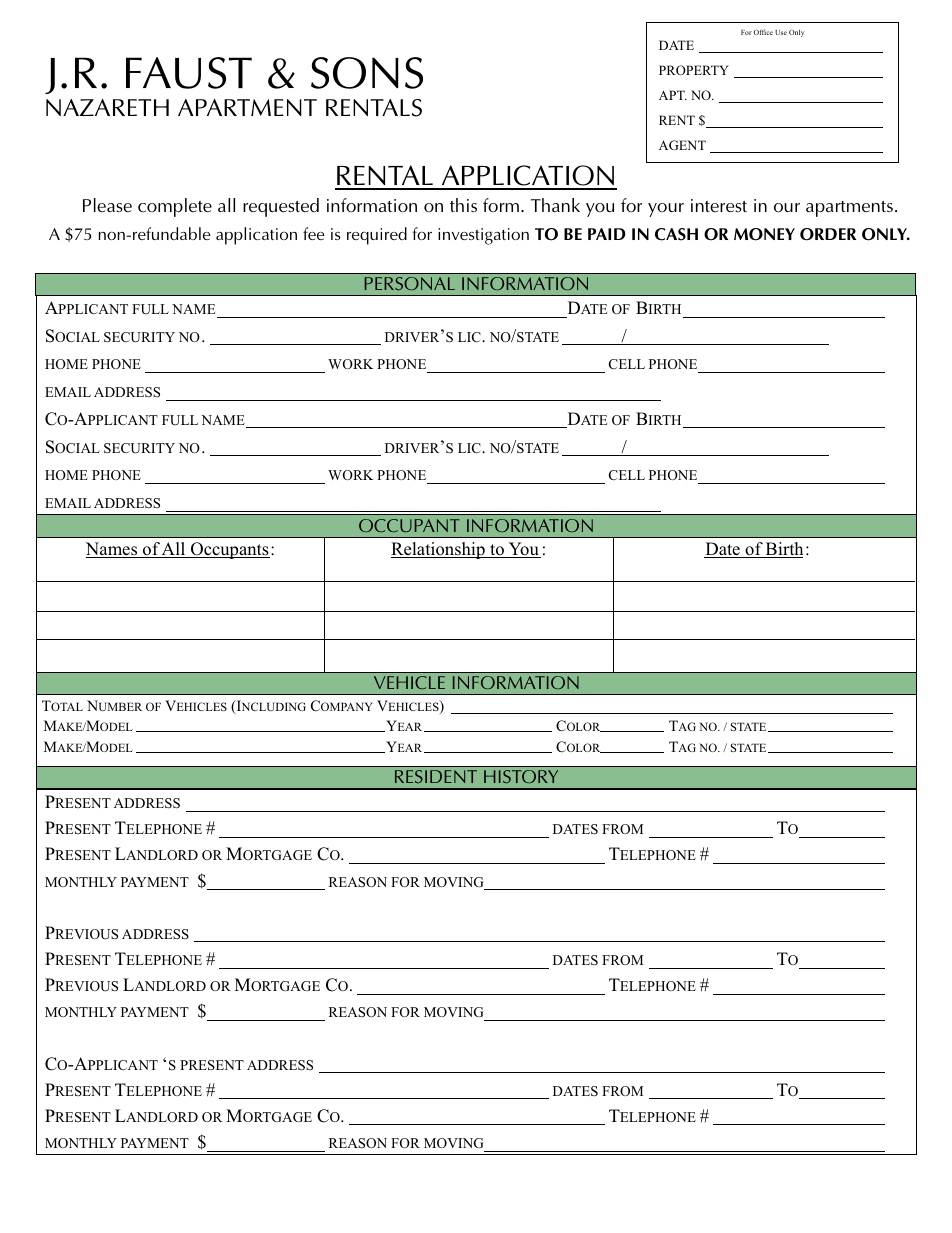  I want to click on fee, so click(314, 233).
